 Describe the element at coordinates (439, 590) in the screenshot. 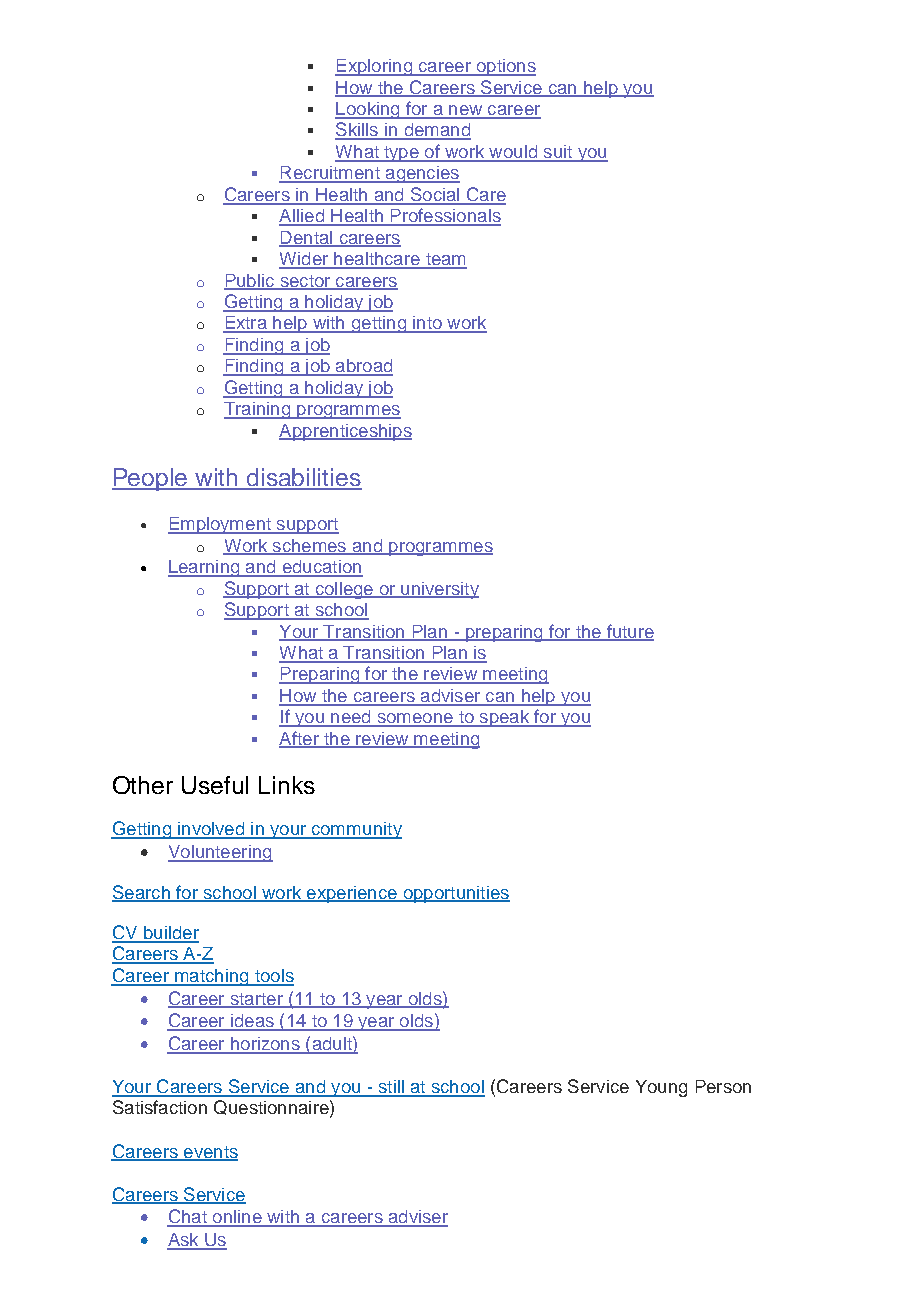

I see `university` at that location.
